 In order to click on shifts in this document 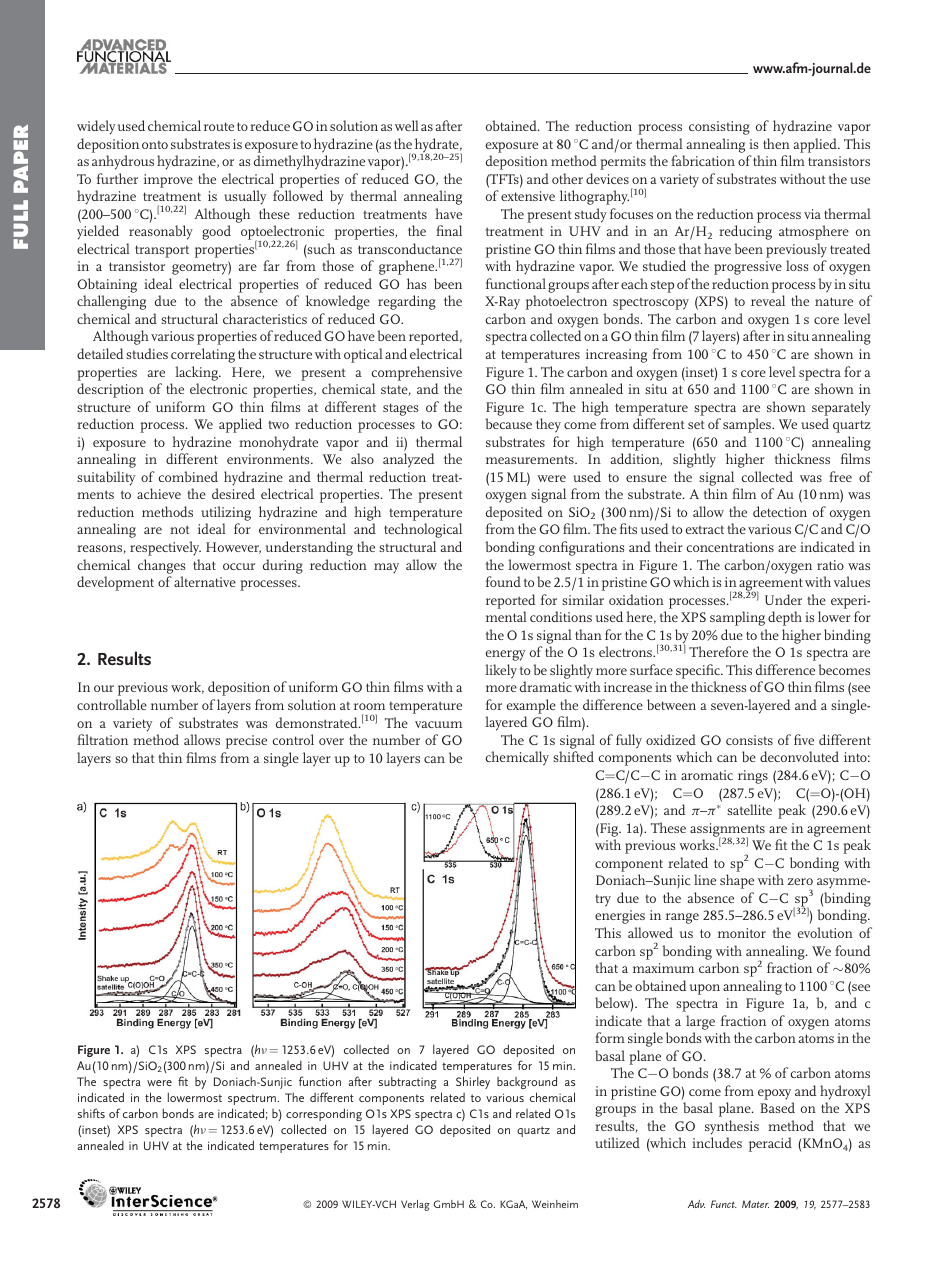, I will do `click(91, 1113)`.
